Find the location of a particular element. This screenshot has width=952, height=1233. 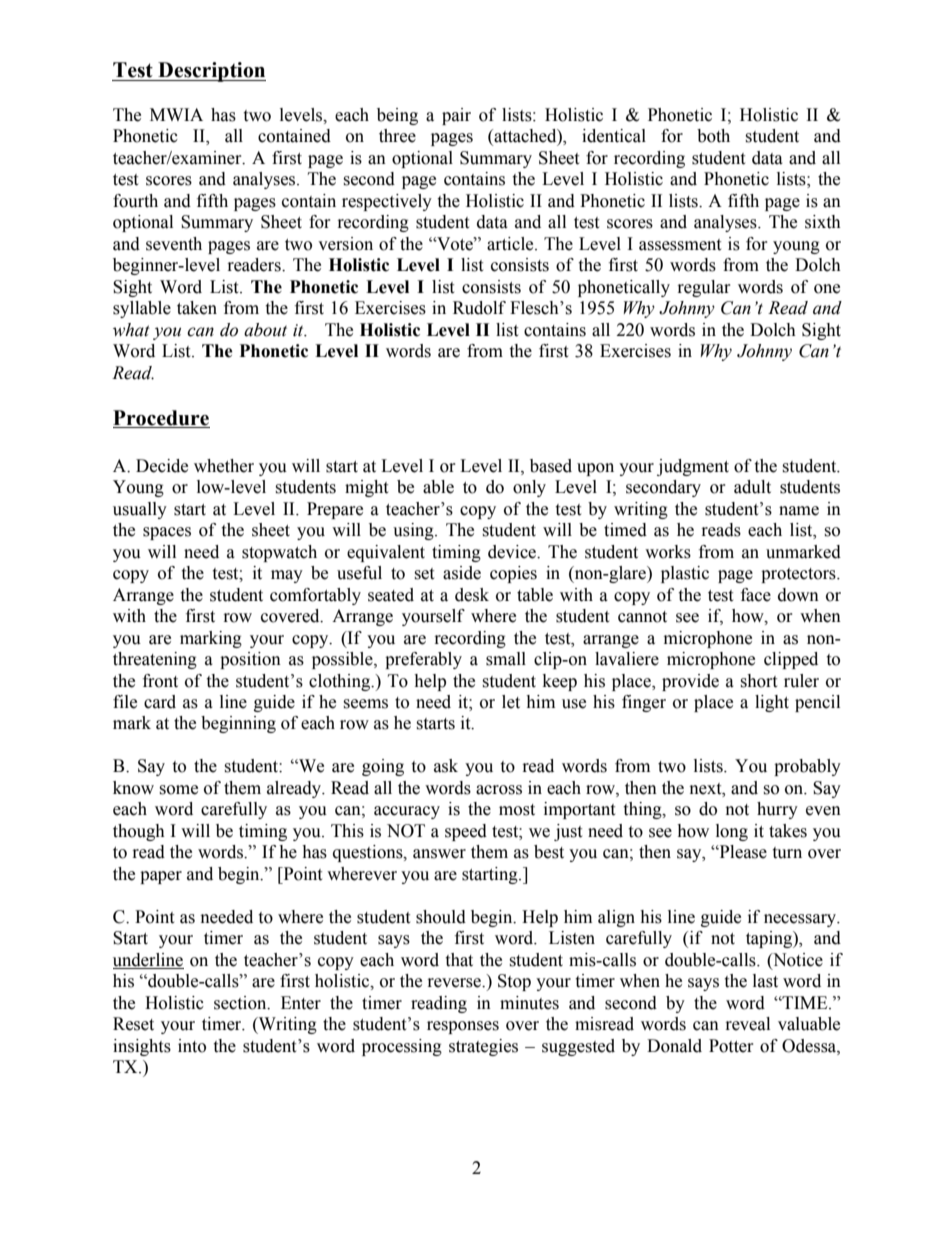

face is located at coordinates (756, 595).
